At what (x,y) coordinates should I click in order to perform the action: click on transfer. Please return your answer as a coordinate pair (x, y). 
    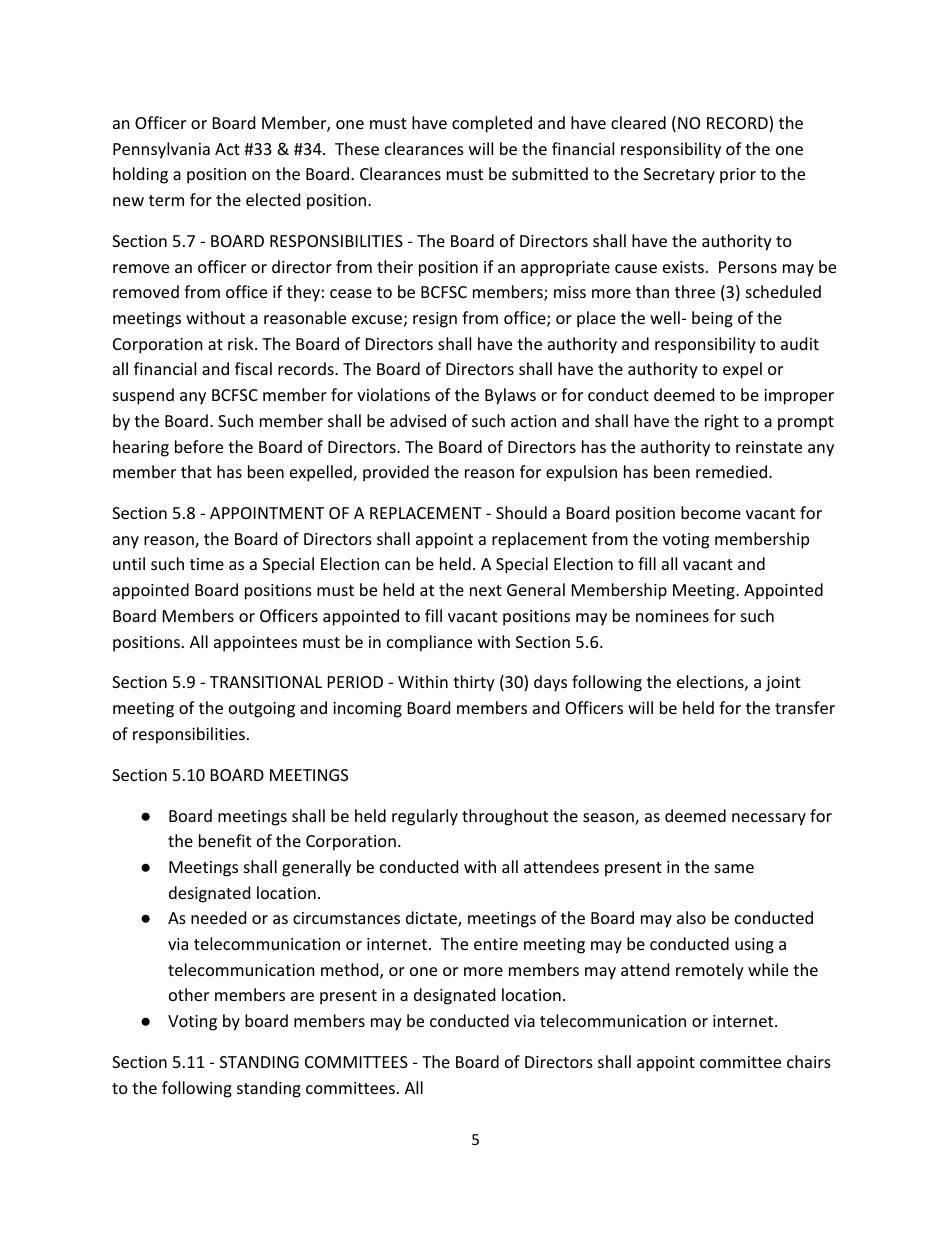
    Looking at the image, I should click on (805, 707).
